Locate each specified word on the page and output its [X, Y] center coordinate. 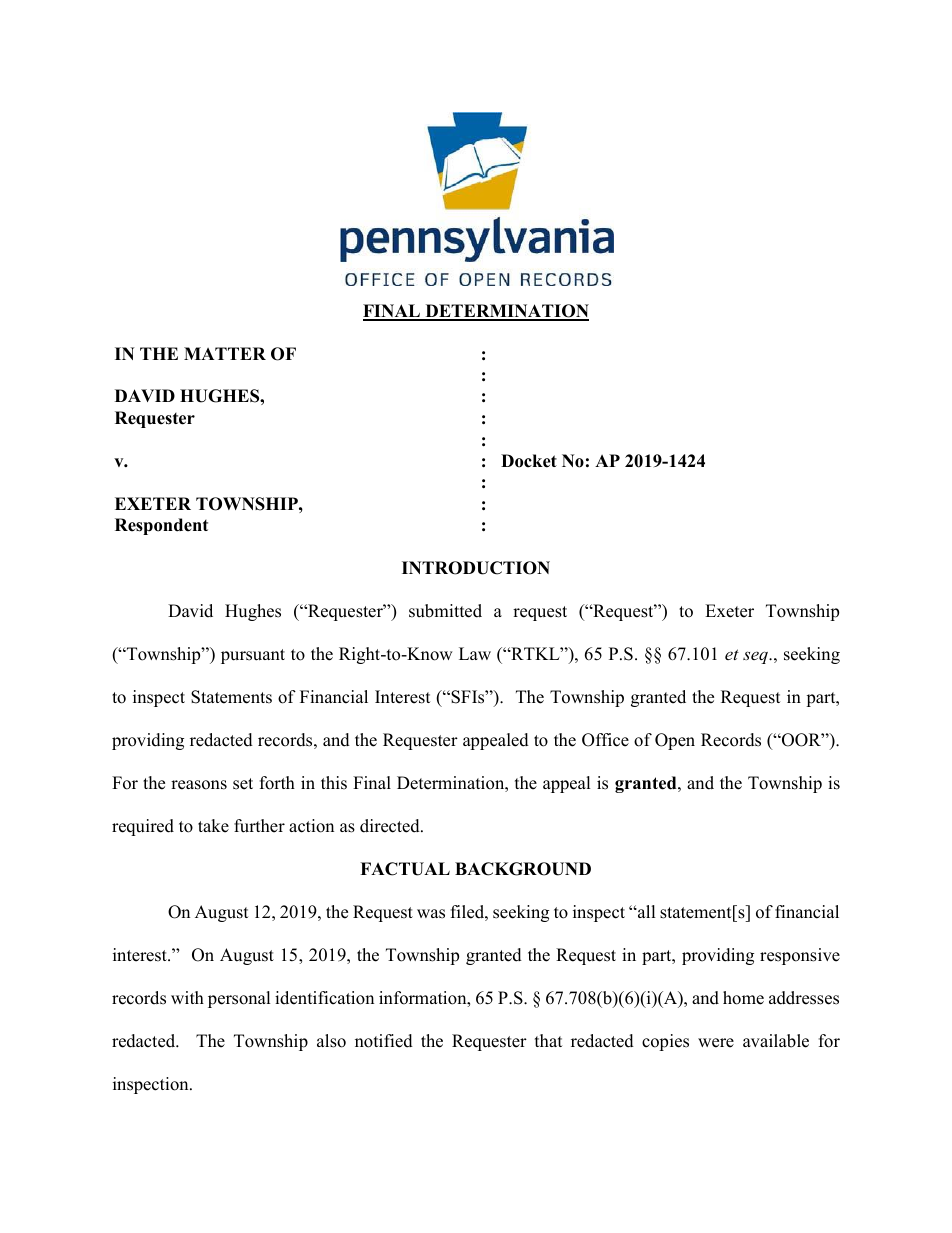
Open [675, 741]
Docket [529, 461]
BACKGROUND [523, 869]
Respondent [161, 526]
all [646, 911]
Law [475, 653]
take [213, 826]
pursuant [253, 656]
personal [239, 999]
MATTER [225, 353]
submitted [445, 611]
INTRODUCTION [476, 568]
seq [756, 657]
